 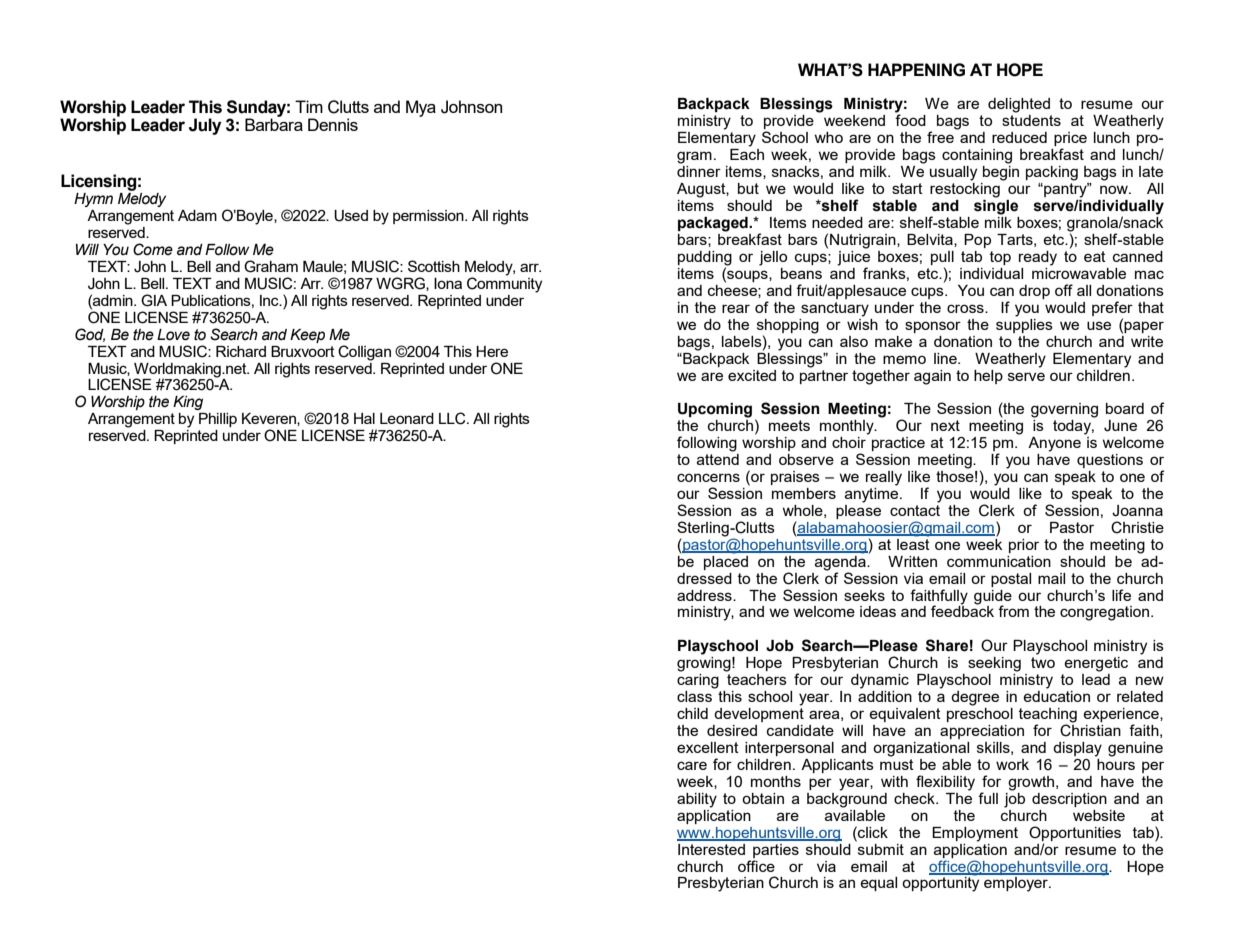 What do you see at coordinates (421, 108) in the screenshot?
I see `Mya` at bounding box center [421, 108].
